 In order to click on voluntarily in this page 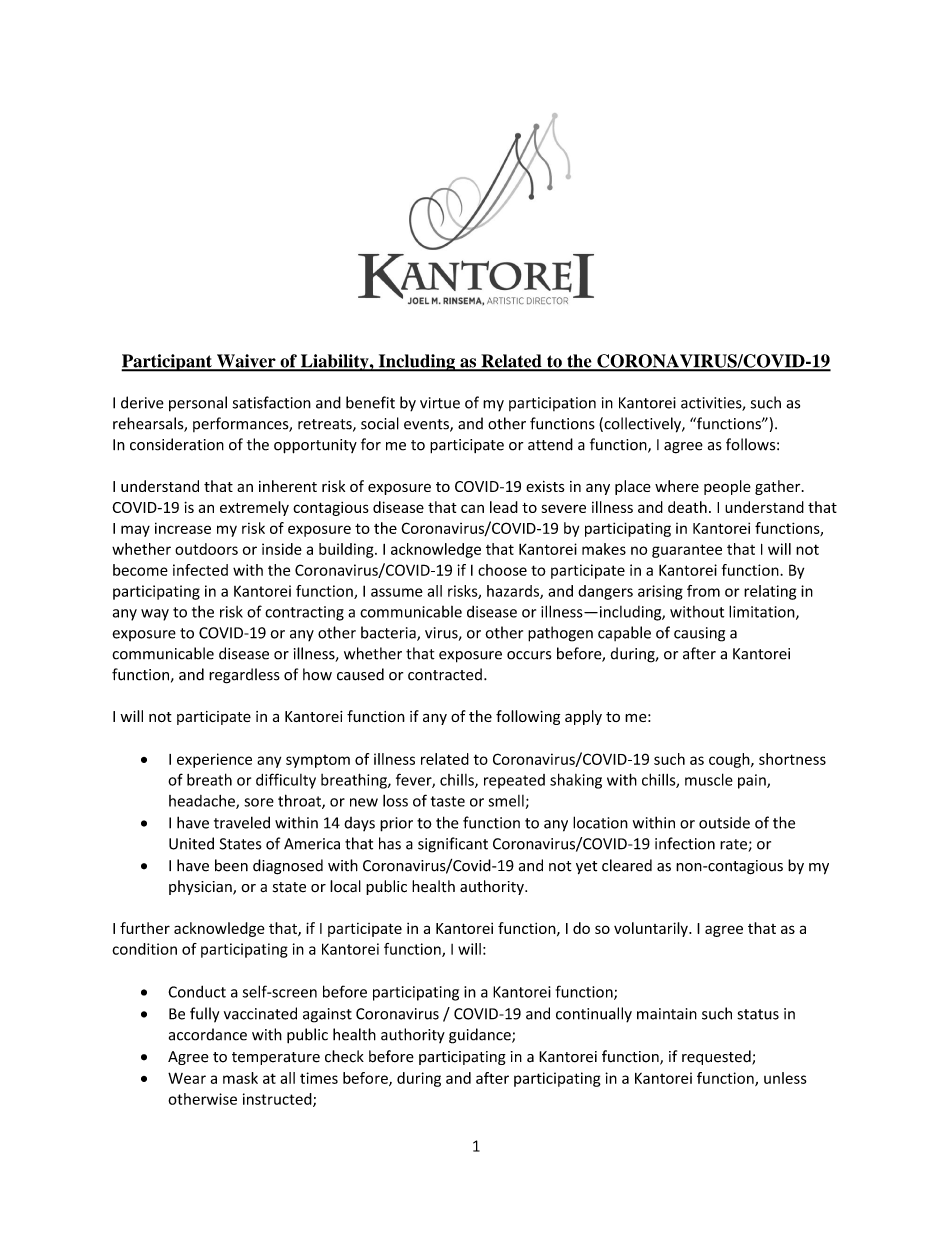, I will do `click(652, 929)`.
